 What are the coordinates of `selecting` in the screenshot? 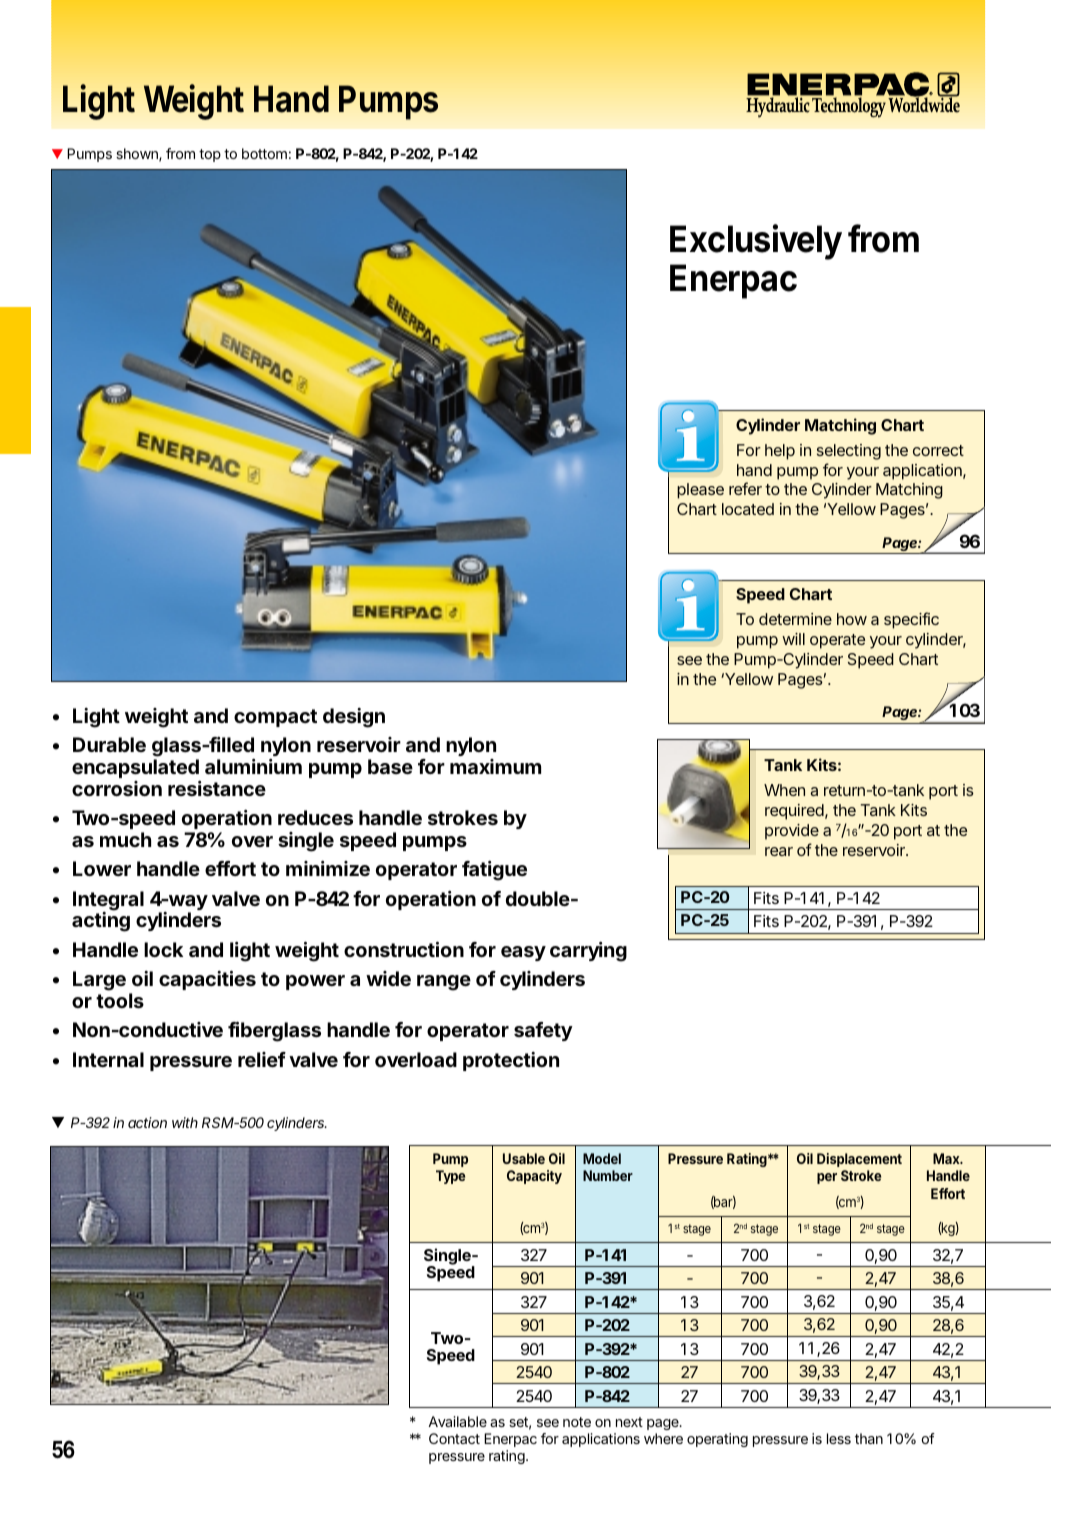 It's located at (849, 452).
